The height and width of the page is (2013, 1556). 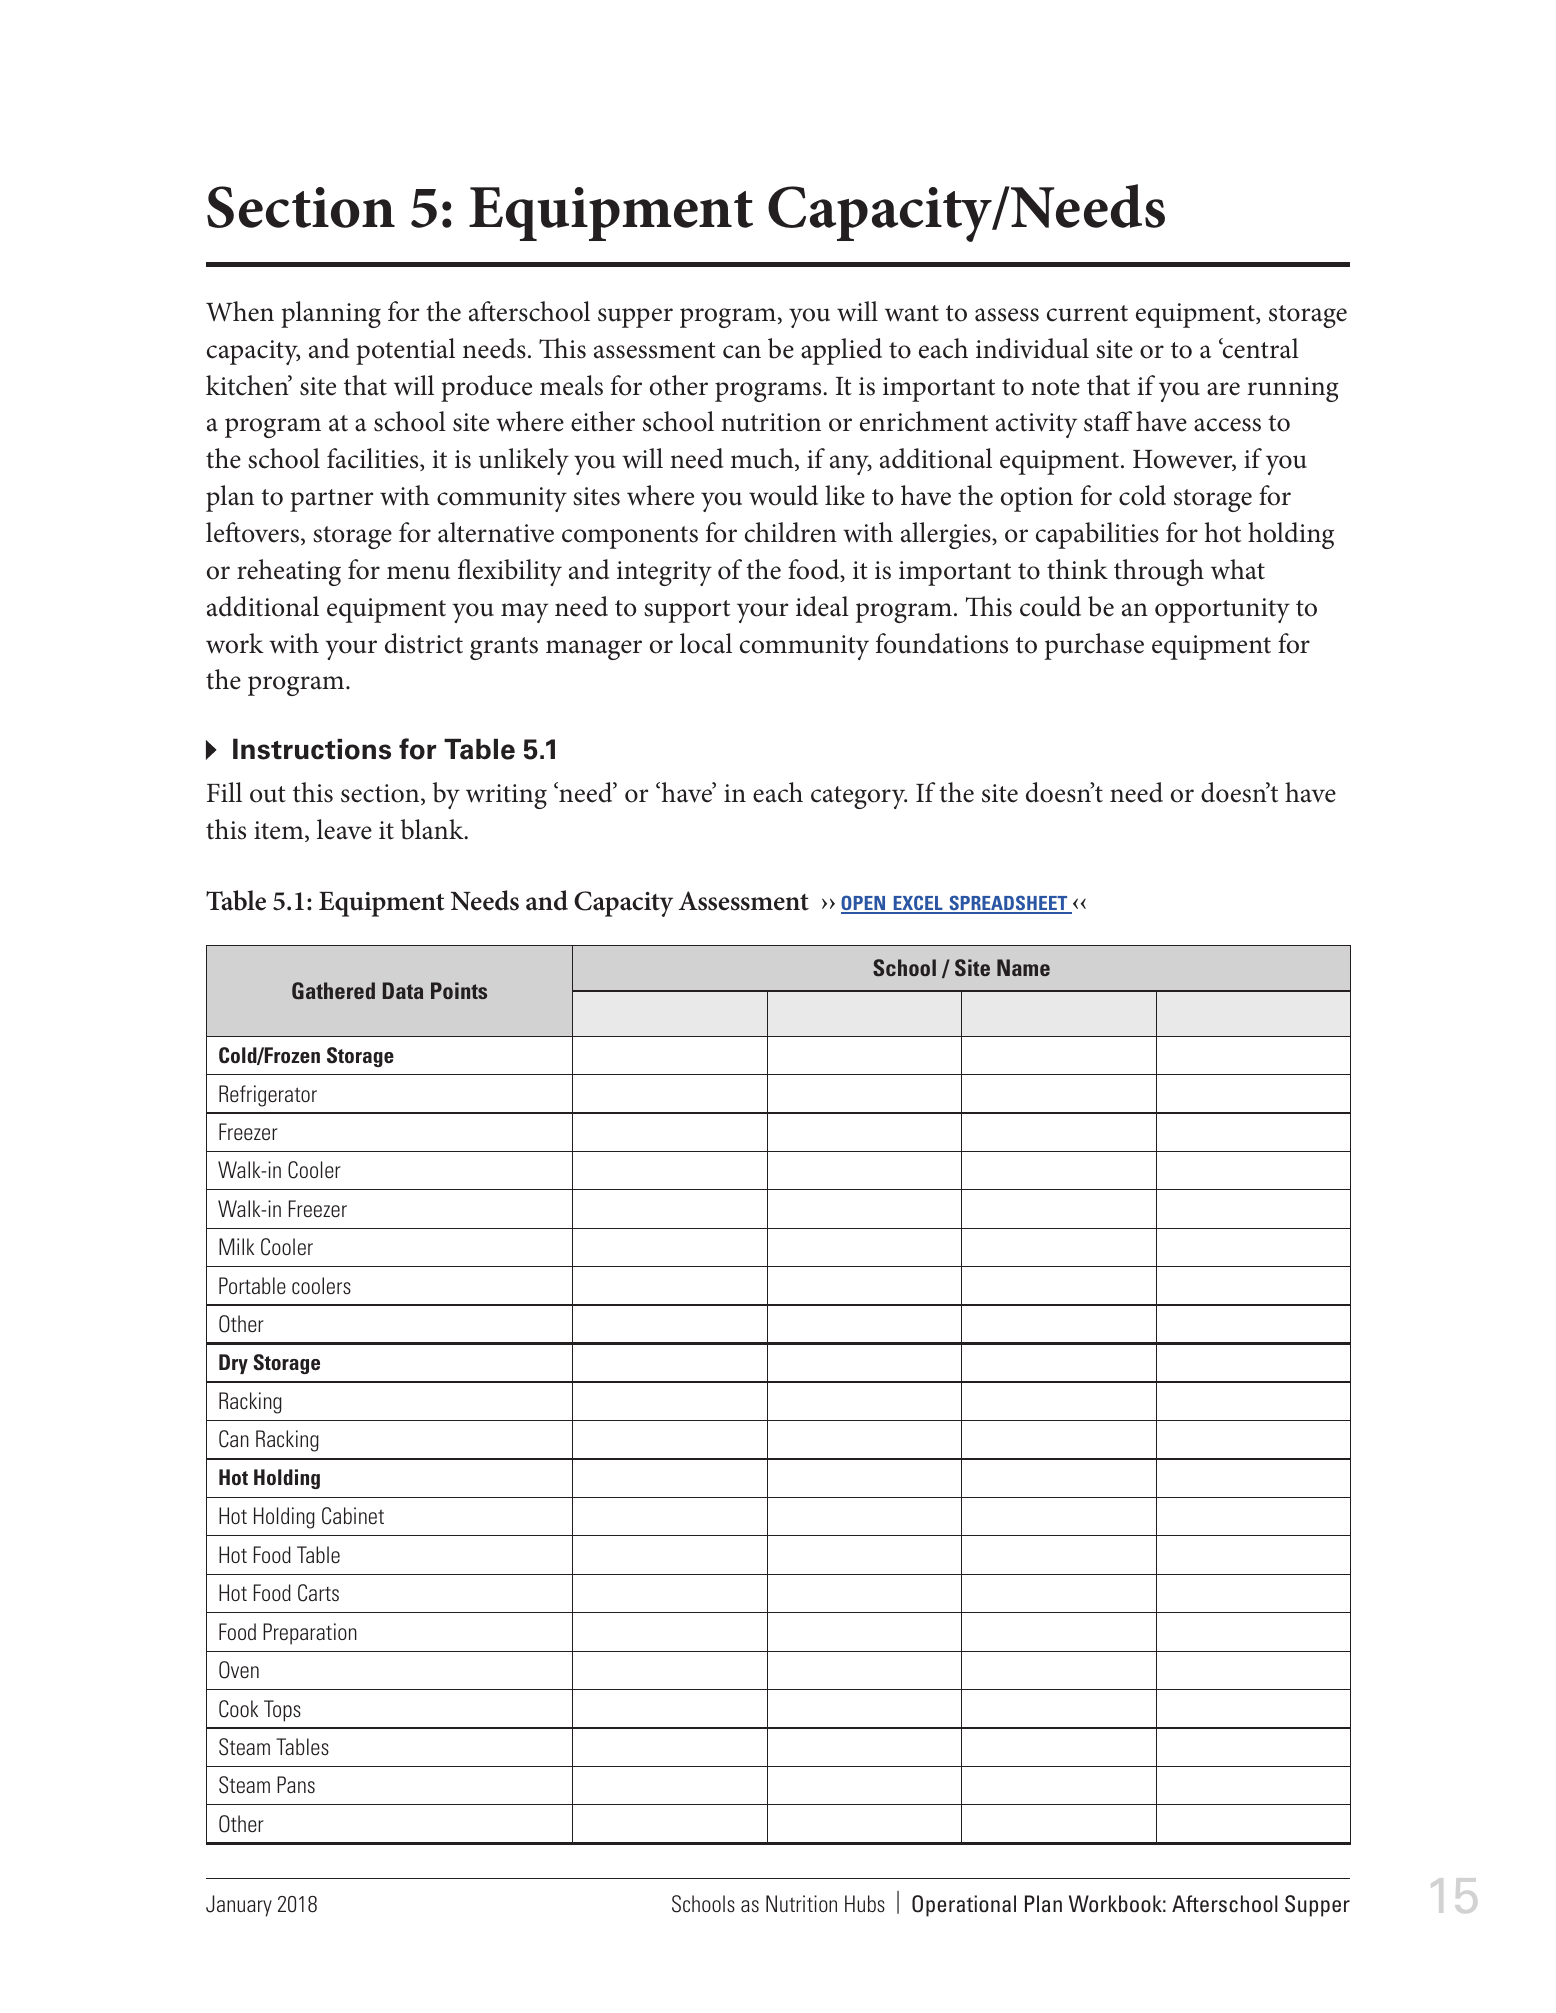 I want to click on Refrigerator, so click(x=268, y=1096).
